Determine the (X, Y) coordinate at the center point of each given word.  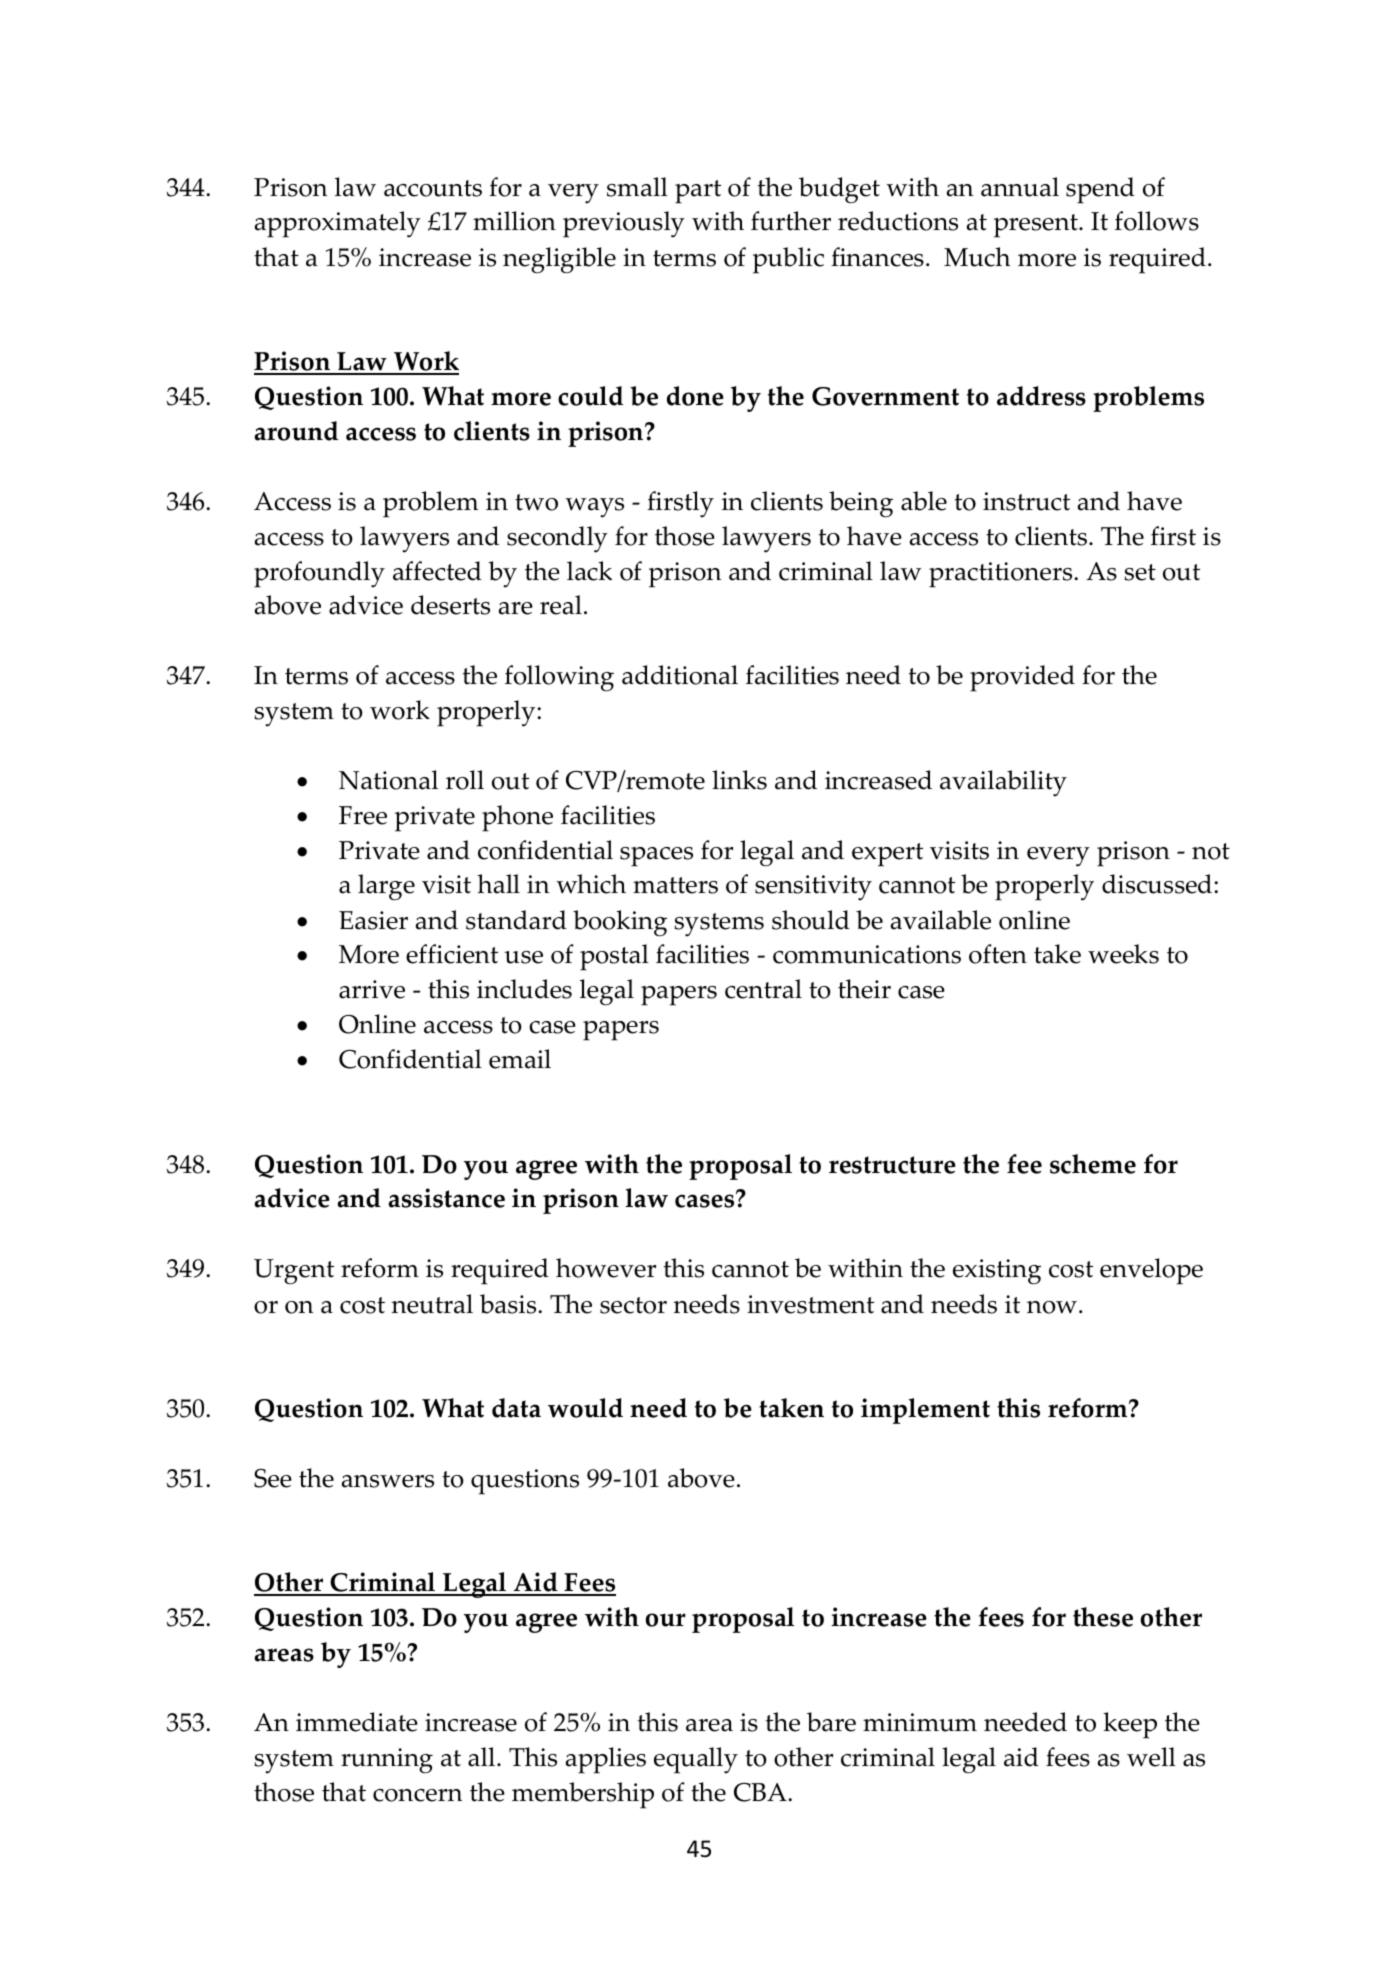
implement (925, 1411)
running (387, 1760)
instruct (1026, 501)
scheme (1093, 1164)
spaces (656, 857)
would (585, 1408)
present (1037, 226)
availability (1003, 783)
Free (363, 815)
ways (594, 508)
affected (437, 571)
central (763, 989)
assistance (447, 1198)
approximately (338, 224)
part (698, 192)
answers (388, 1481)
